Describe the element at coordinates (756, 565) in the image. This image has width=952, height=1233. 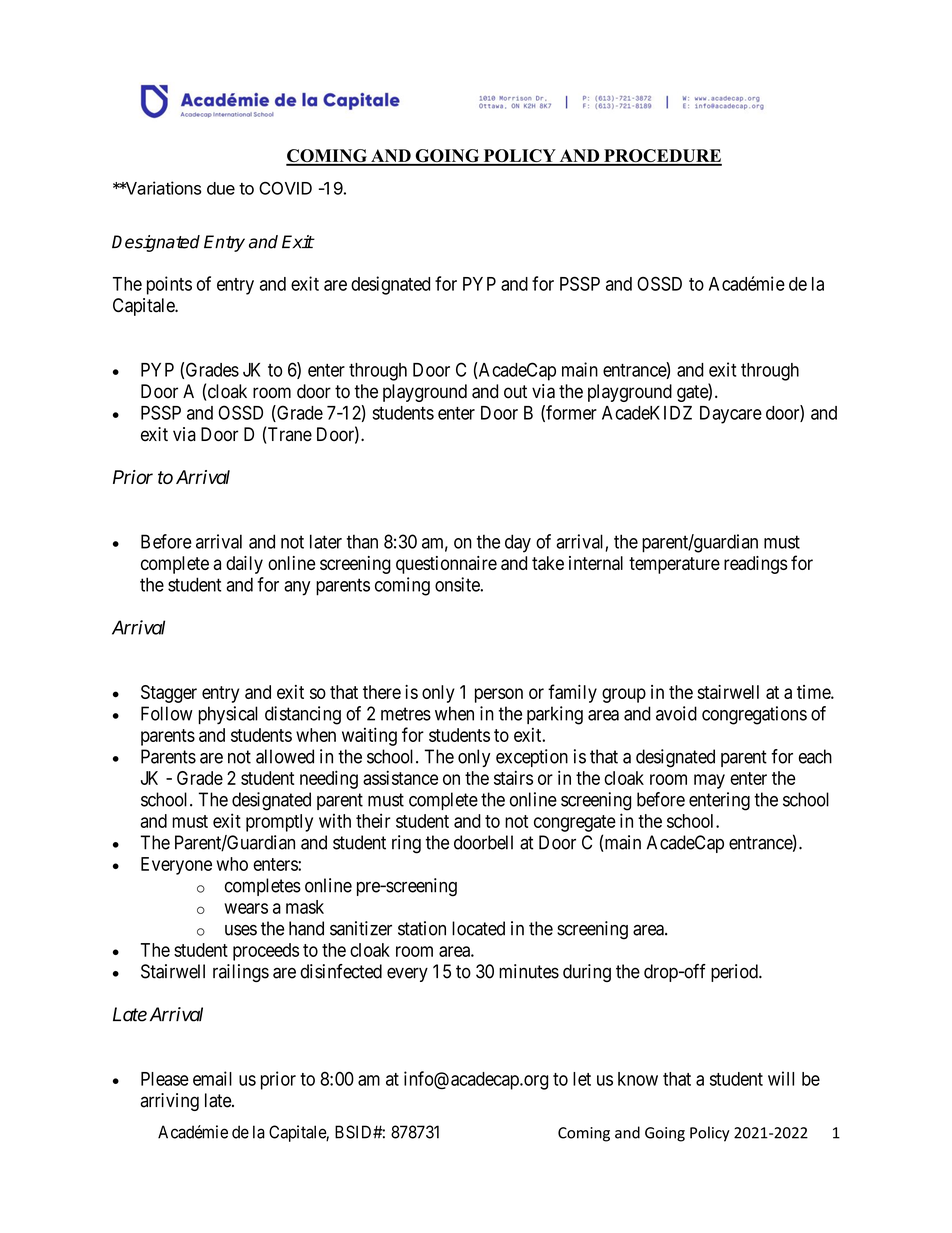
I see `readings` at that location.
